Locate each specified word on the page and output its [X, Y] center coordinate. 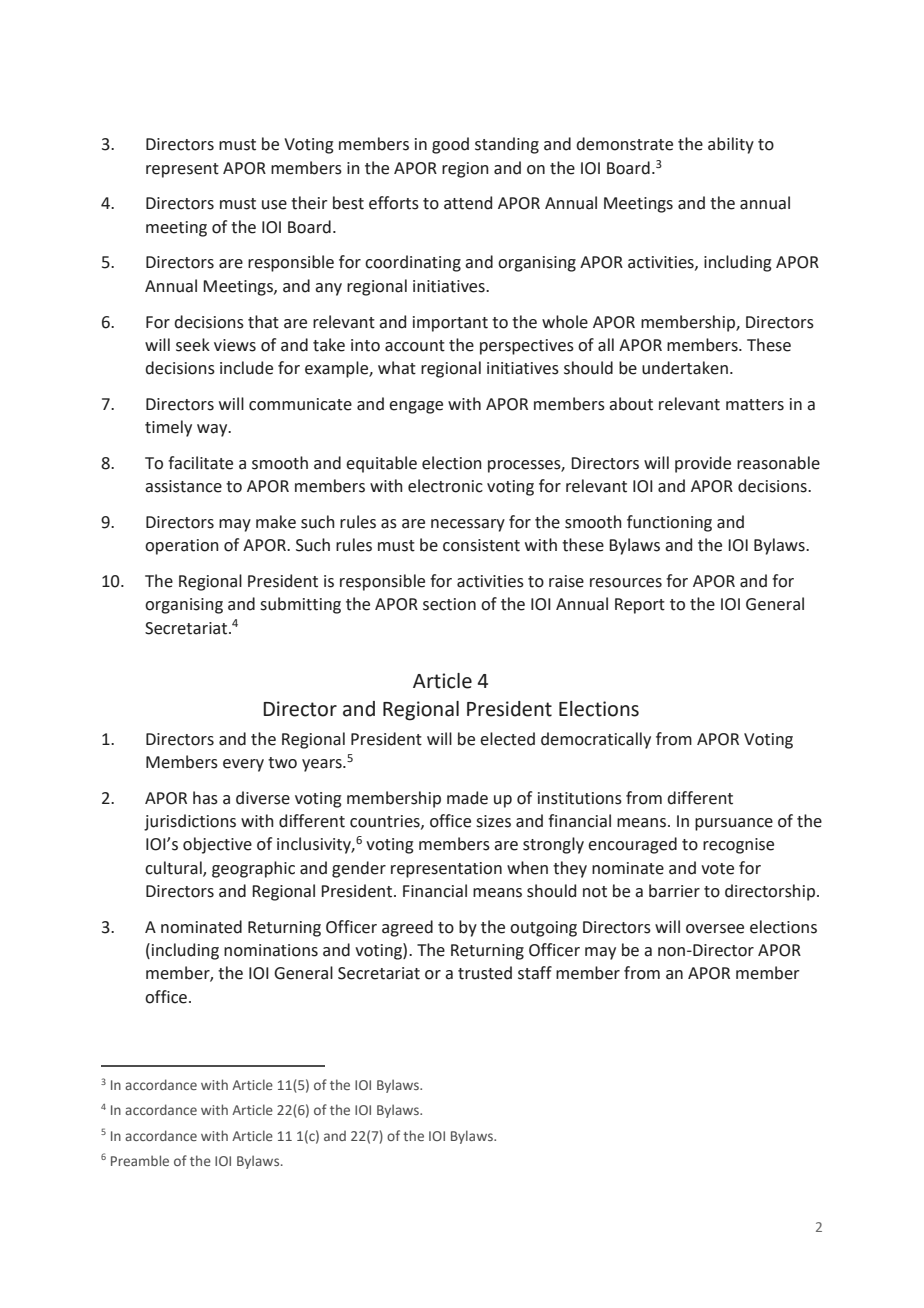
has [205, 798]
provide [703, 464]
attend [468, 203]
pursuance [734, 824]
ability [731, 145]
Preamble [140, 1160]
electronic [445, 486]
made [467, 798]
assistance [183, 486]
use [274, 205]
